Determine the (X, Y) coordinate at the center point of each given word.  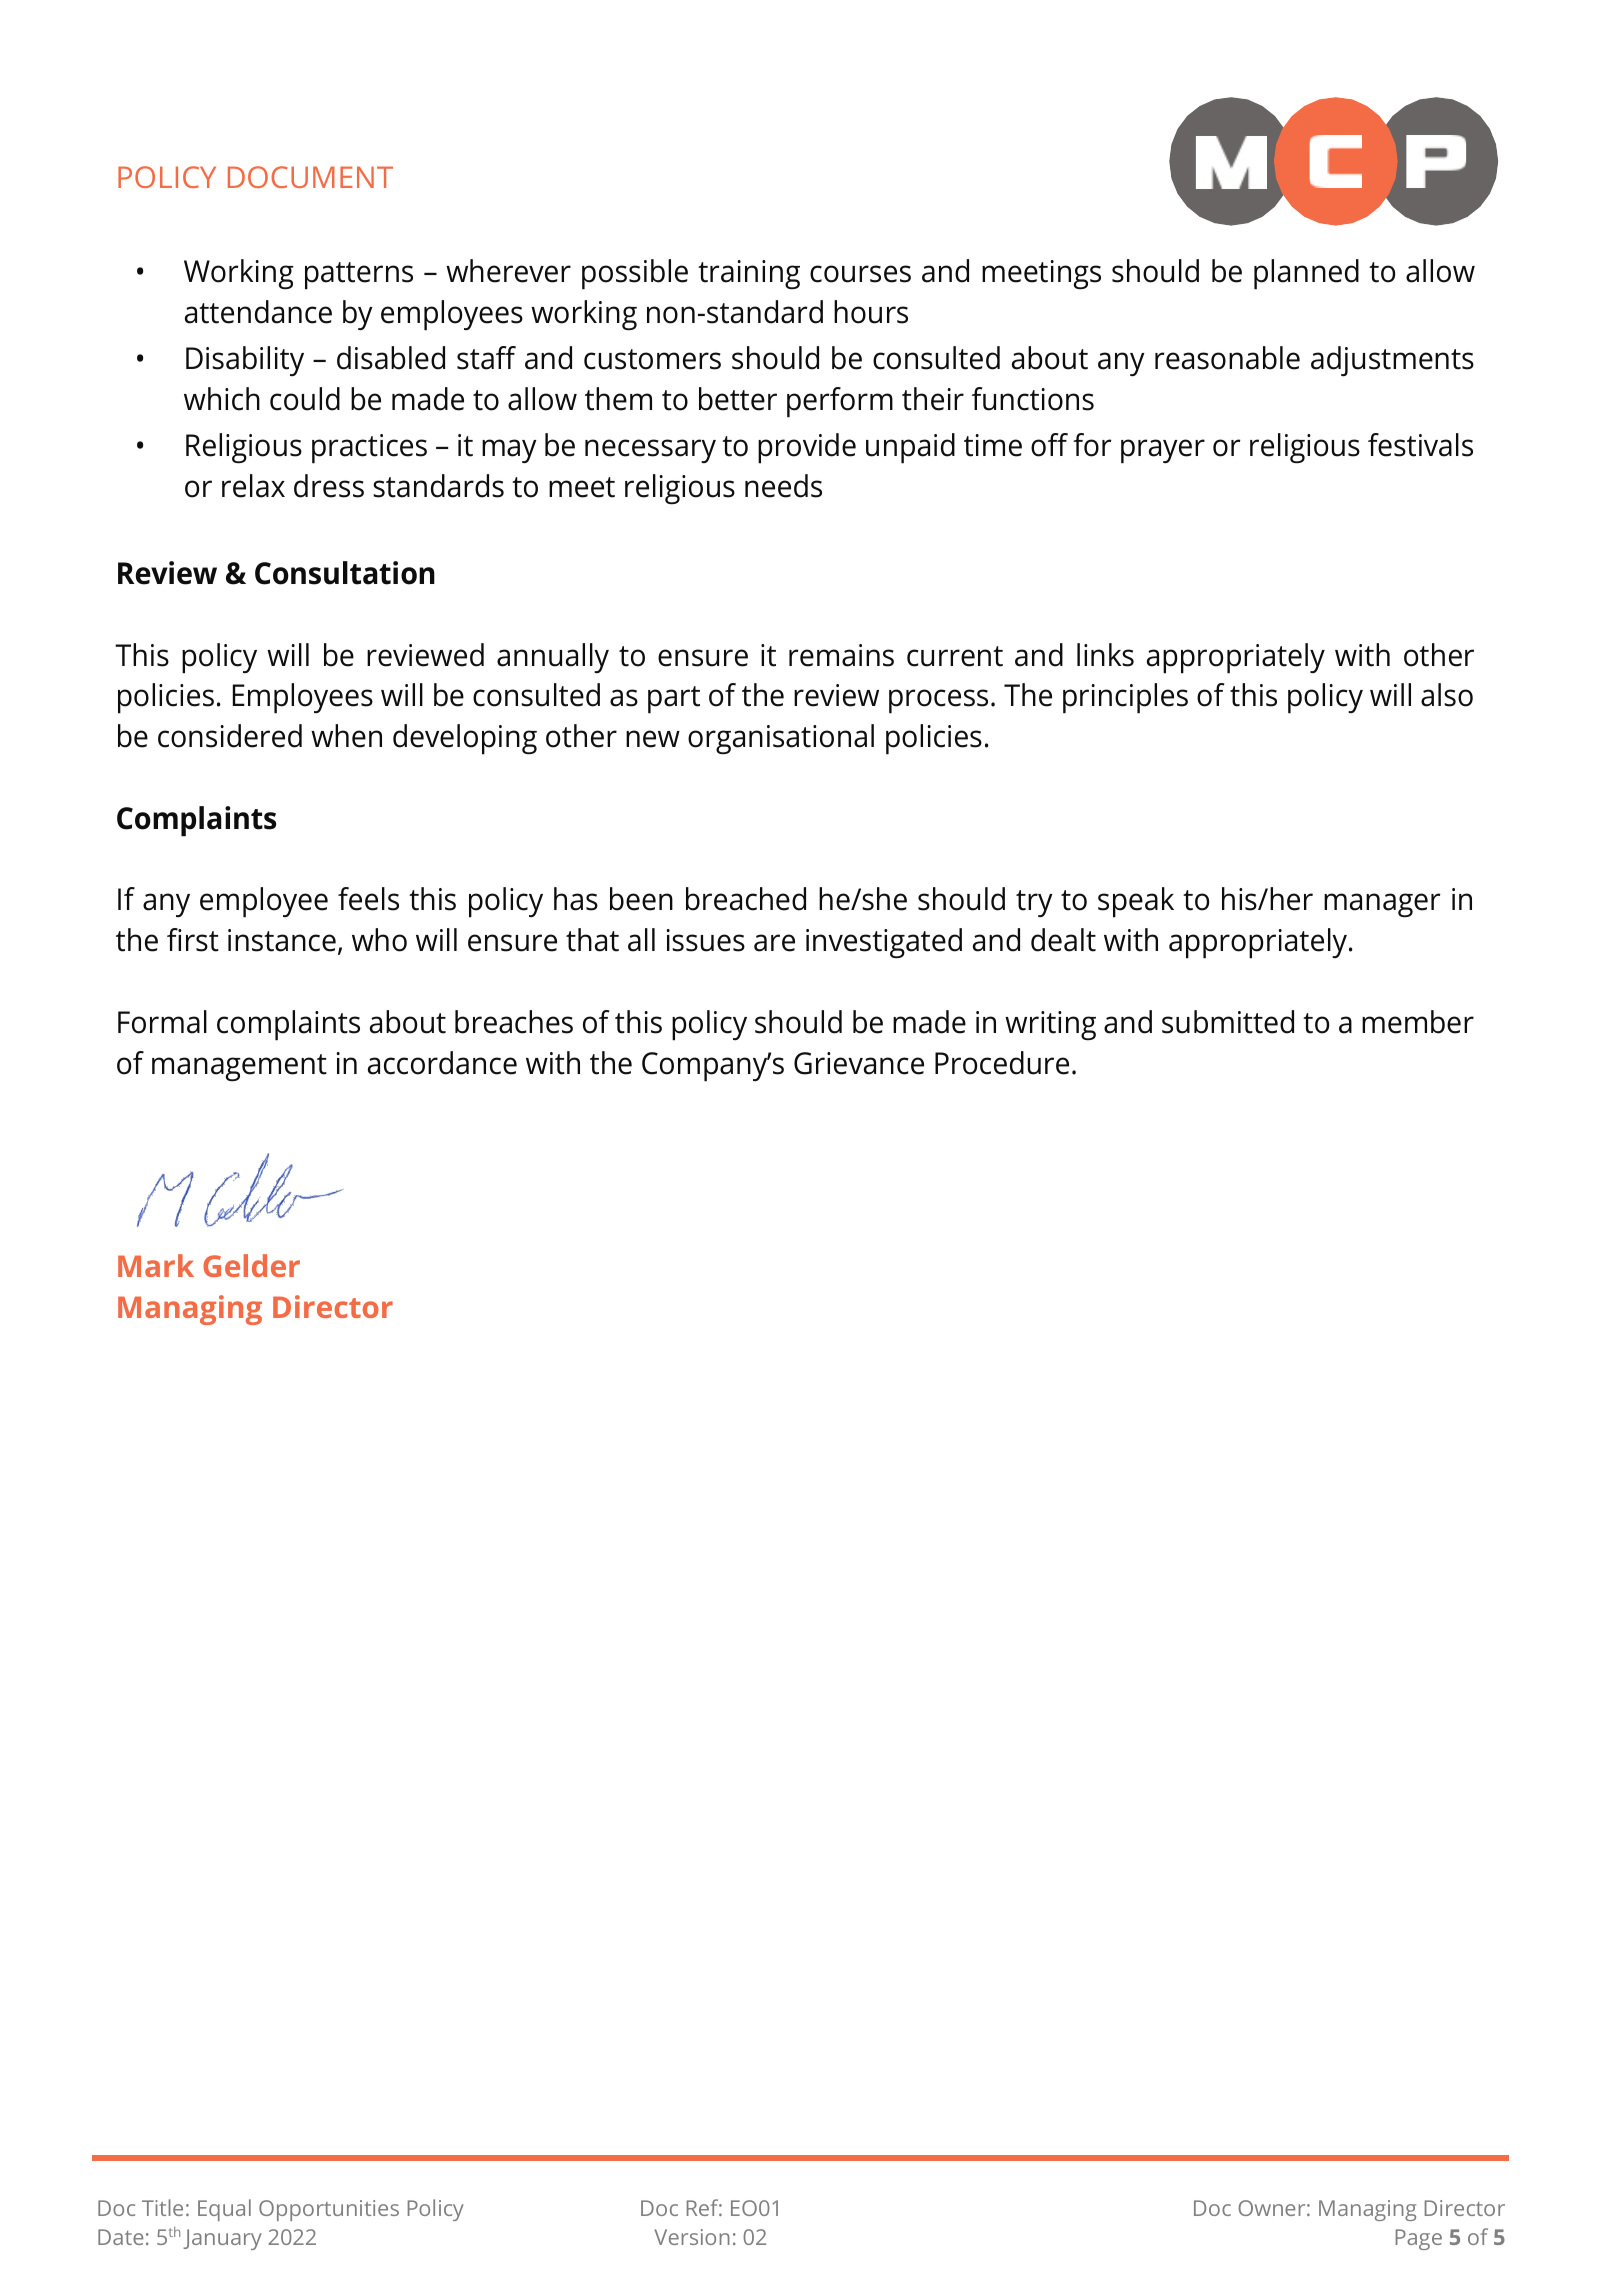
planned (1306, 274)
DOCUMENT (310, 177)
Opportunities (329, 2210)
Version (692, 2237)
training (749, 274)
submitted (1228, 1022)
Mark (156, 1265)
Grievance (859, 1063)
